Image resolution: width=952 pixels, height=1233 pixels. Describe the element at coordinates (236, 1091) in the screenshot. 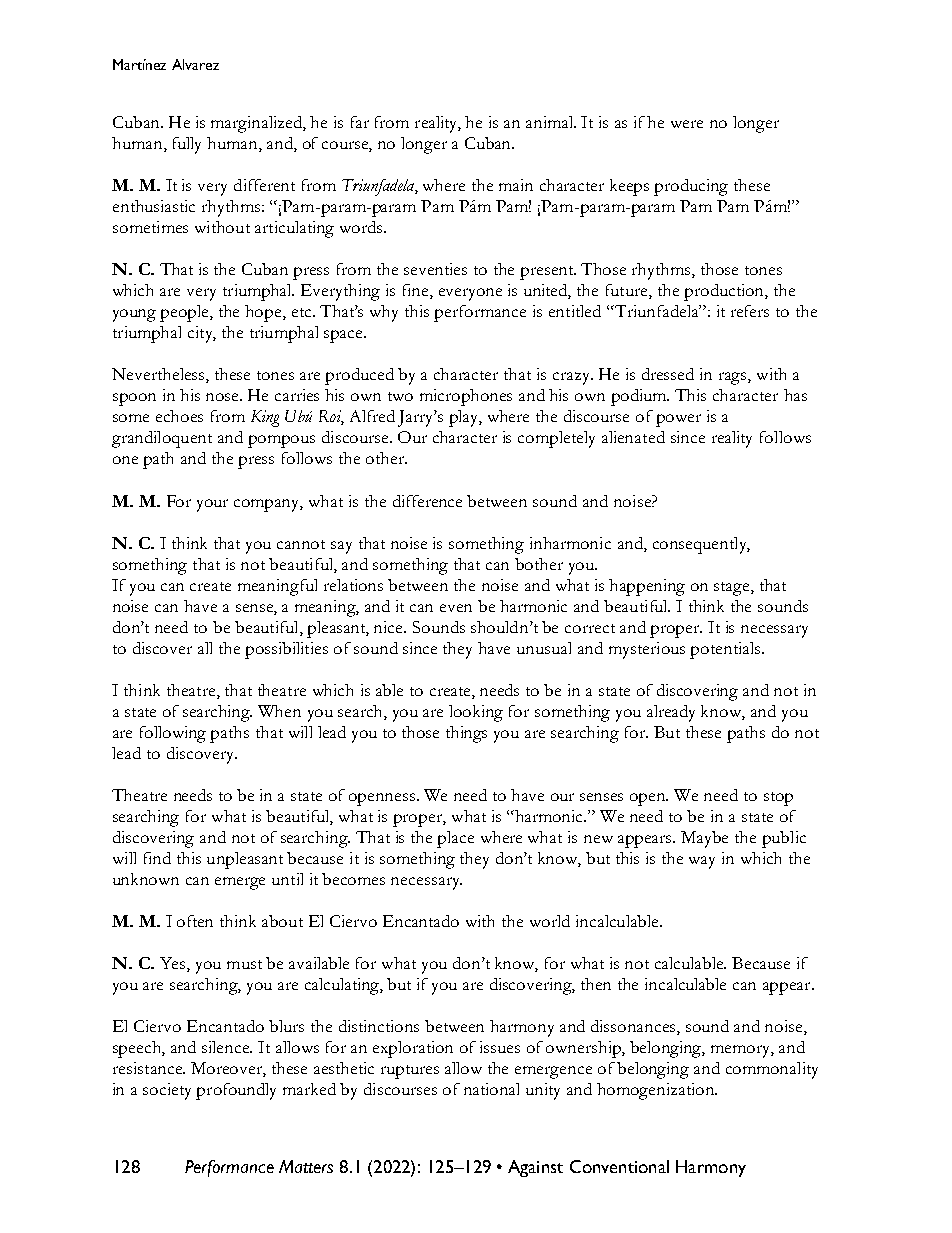

I see `profoundly` at that location.
